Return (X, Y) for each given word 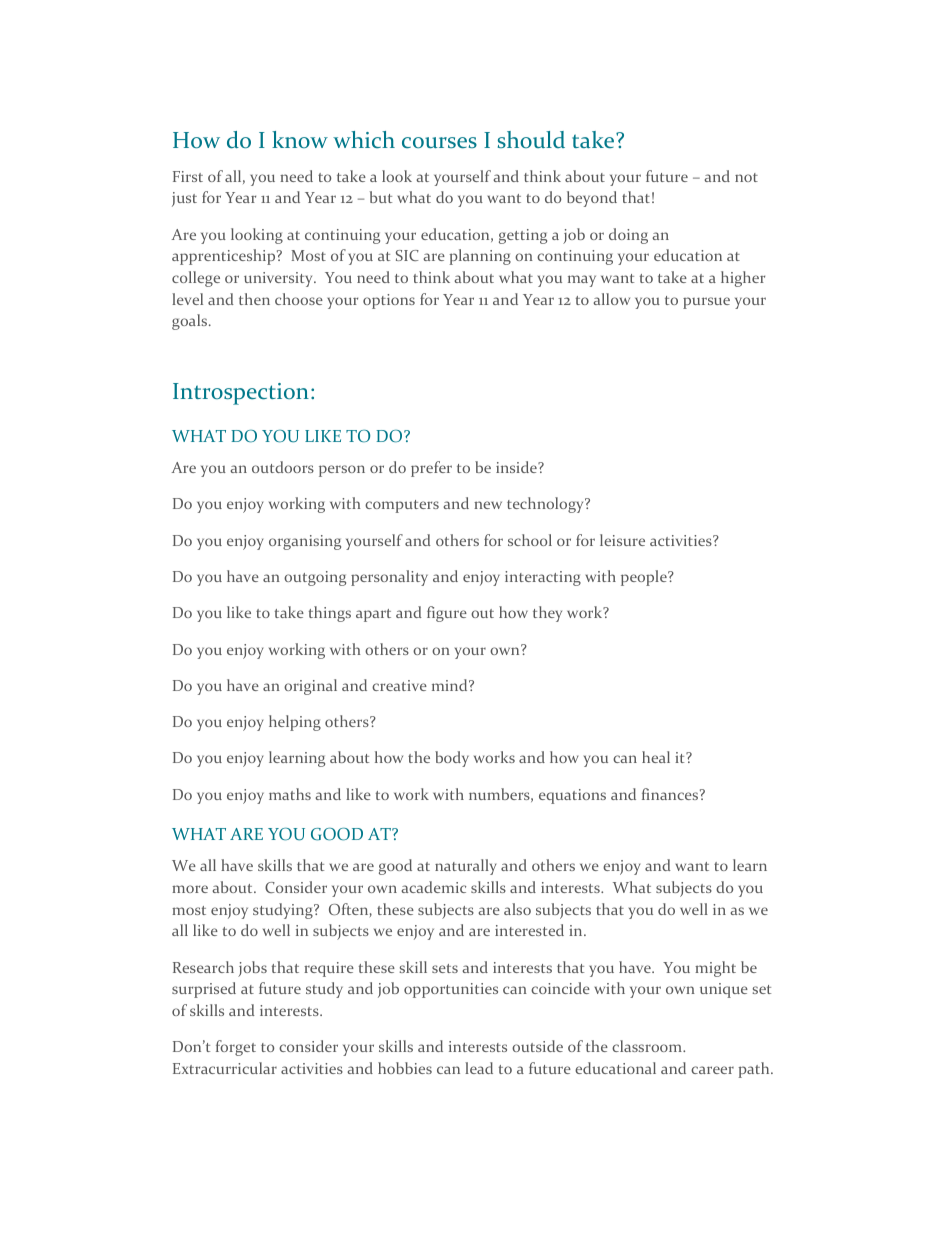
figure (447, 614)
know (300, 139)
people (645, 578)
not (746, 177)
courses (439, 143)
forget (236, 1048)
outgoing (315, 578)
